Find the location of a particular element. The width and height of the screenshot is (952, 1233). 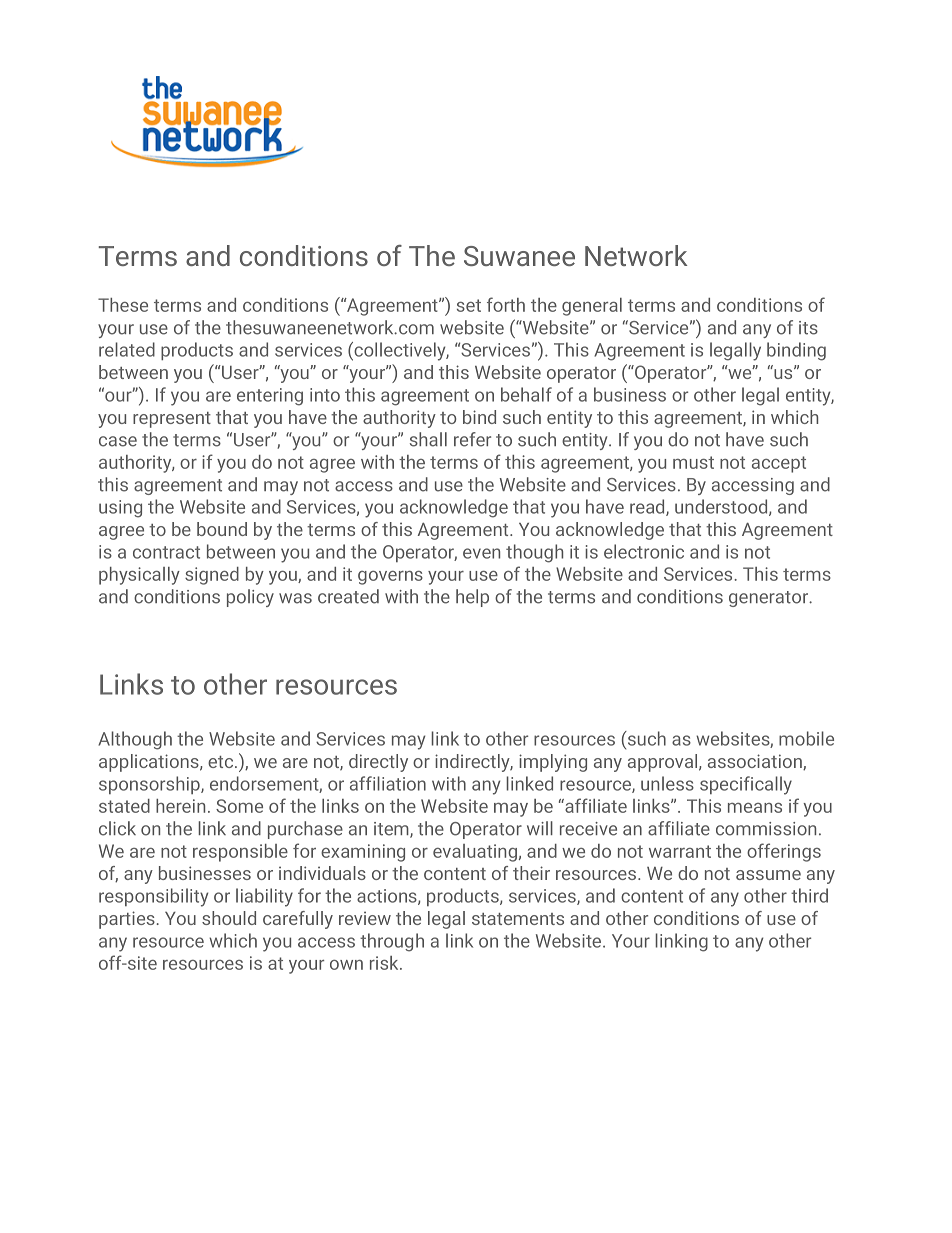

etc is located at coordinates (222, 762).
